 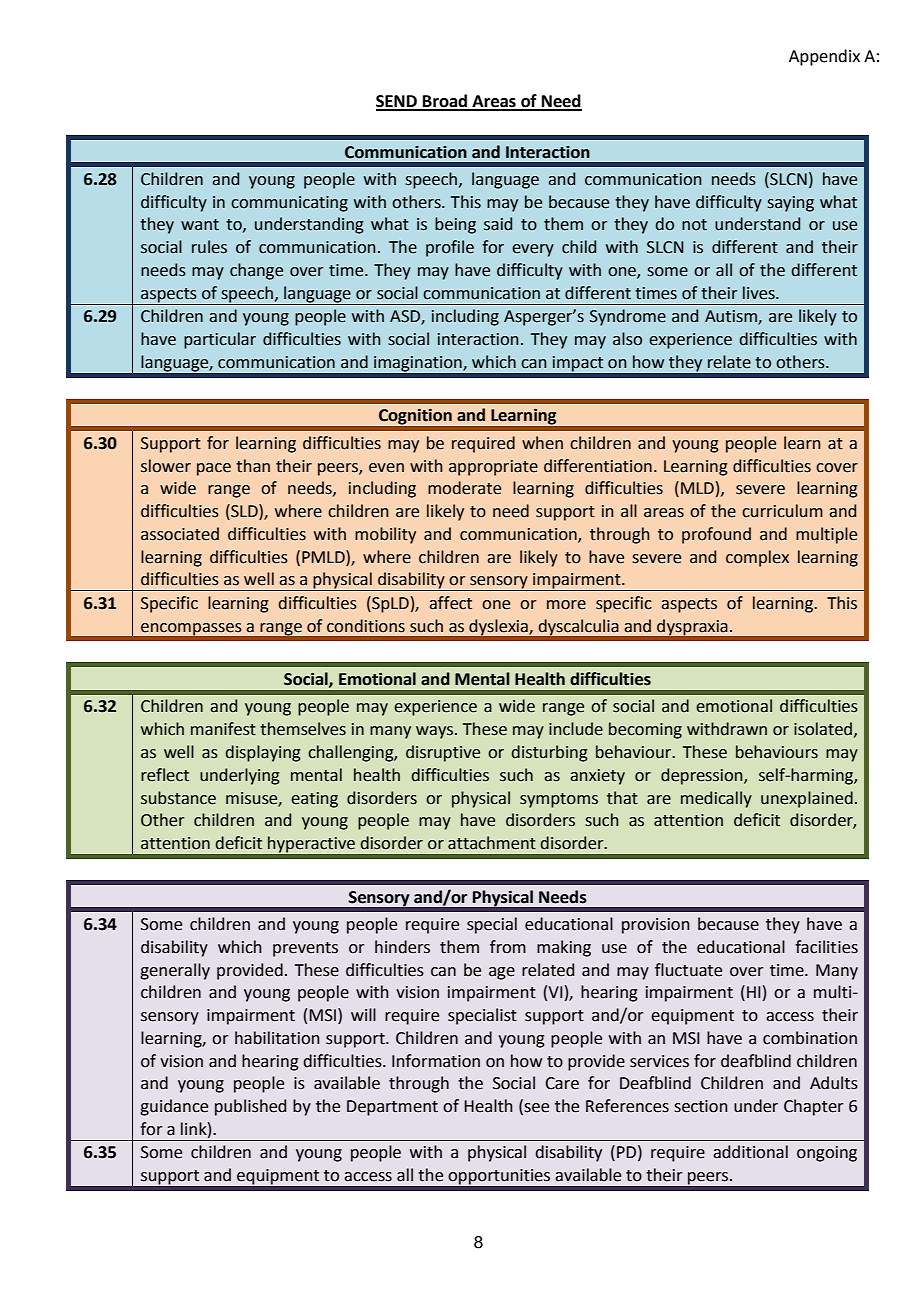 What do you see at coordinates (289, 204) in the screenshot?
I see `communicating` at bounding box center [289, 204].
